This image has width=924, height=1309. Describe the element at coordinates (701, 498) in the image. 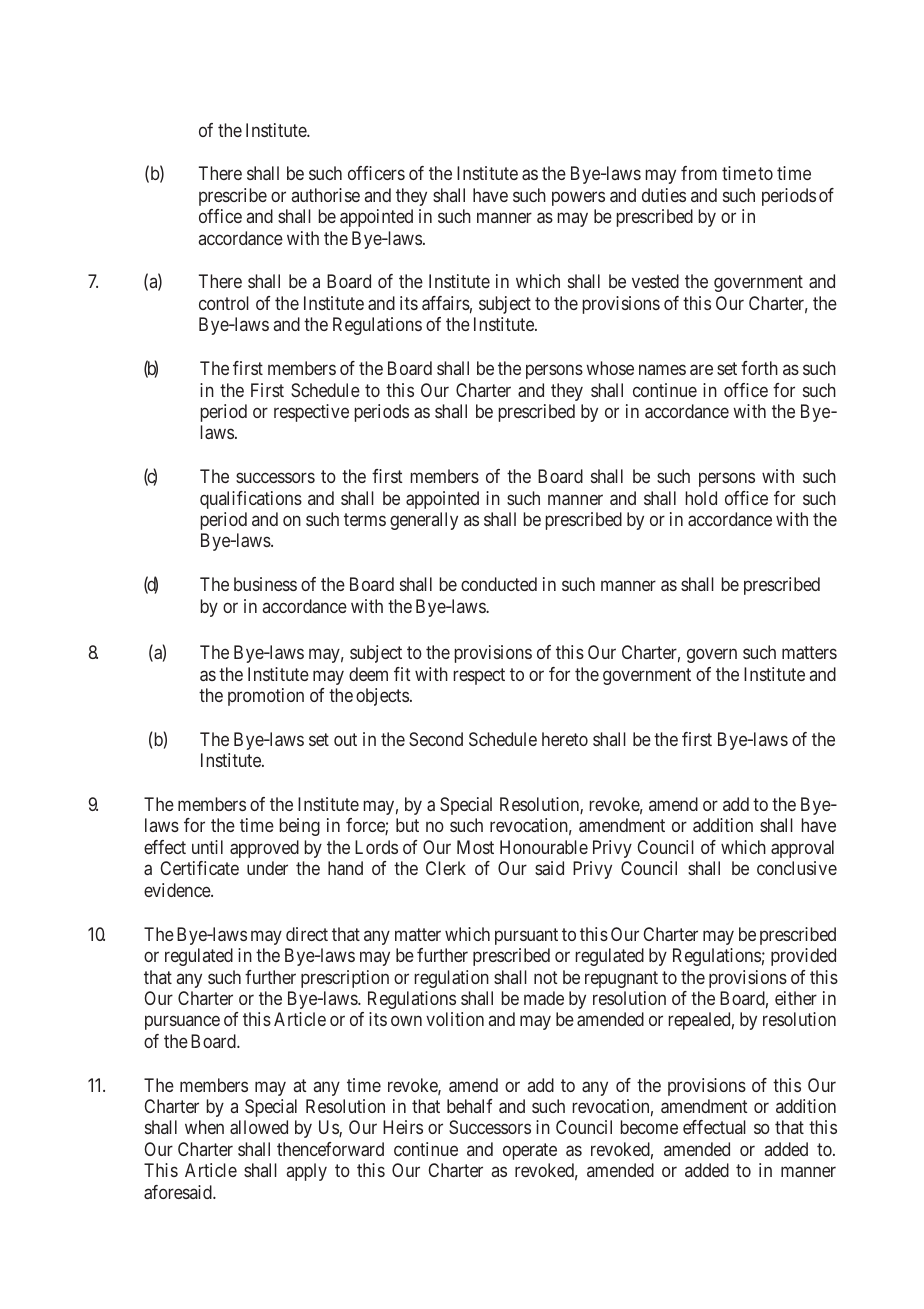

I see `hold` at that location.
